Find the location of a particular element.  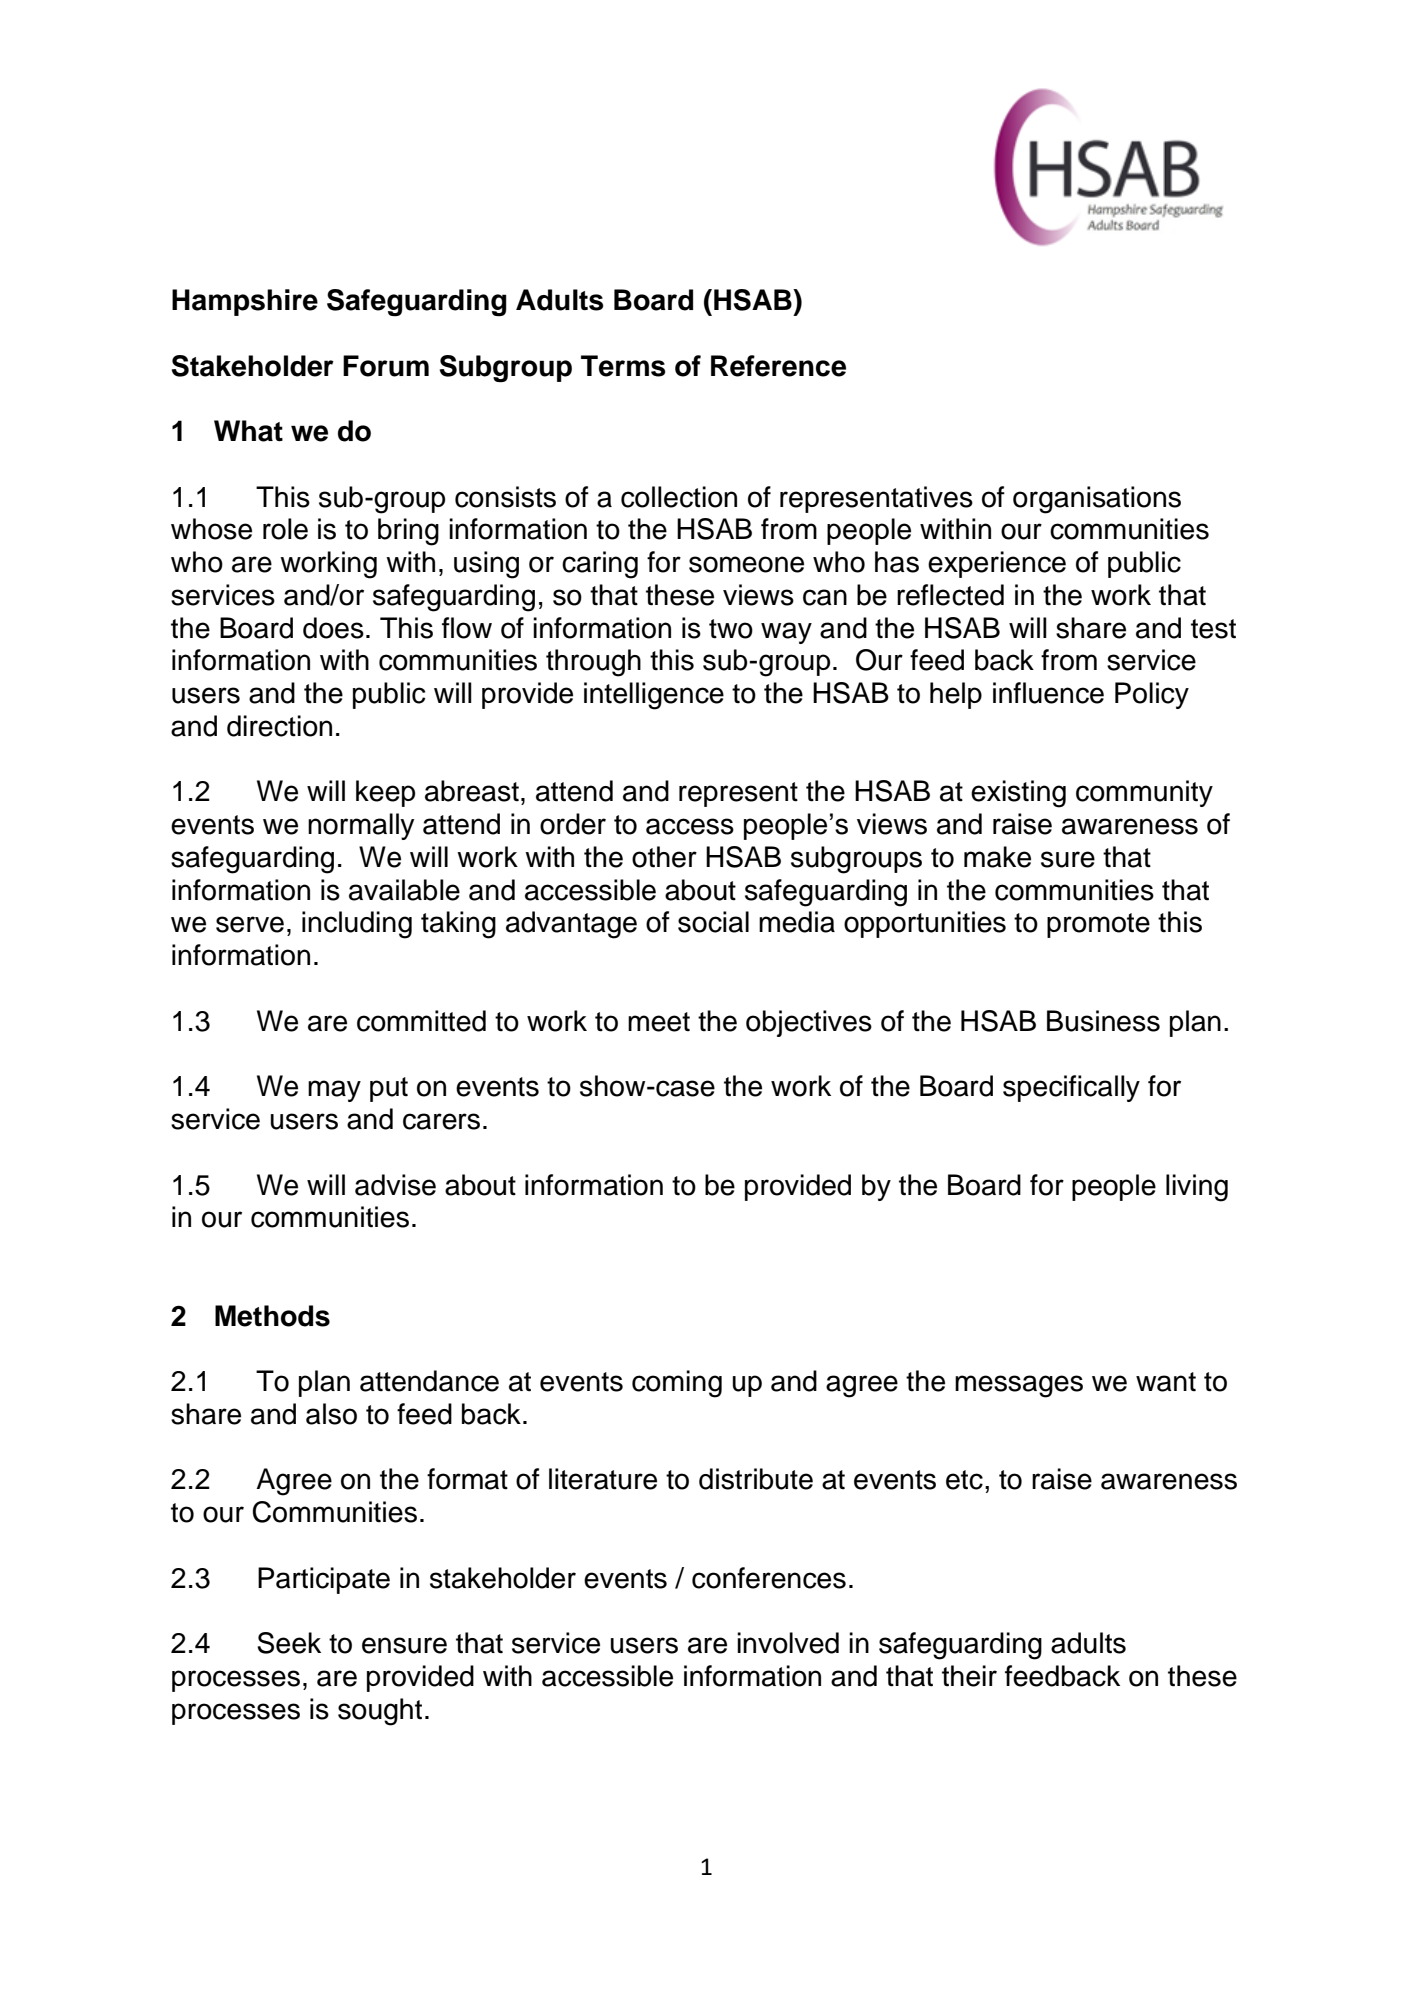

Forum is located at coordinates (386, 366).
